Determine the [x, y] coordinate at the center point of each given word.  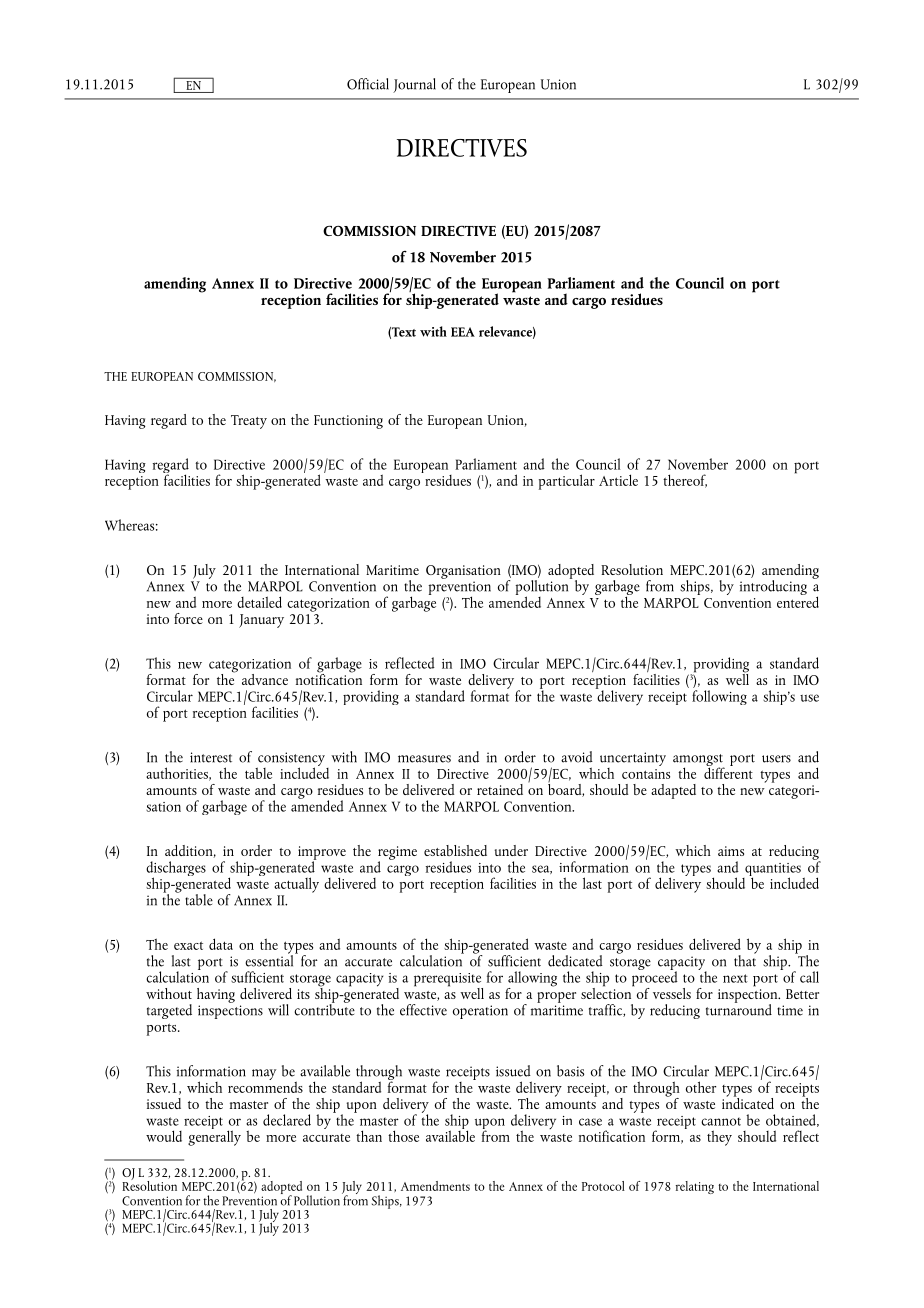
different [728, 772]
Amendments [435, 1186]
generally [214, 1137]
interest [211, 757]
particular [567, 482]
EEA [463, 332]
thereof [685, 481]
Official [368, 84]
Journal [414, 85]
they [719, 1138]
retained [500, 789]
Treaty [249, 422]
